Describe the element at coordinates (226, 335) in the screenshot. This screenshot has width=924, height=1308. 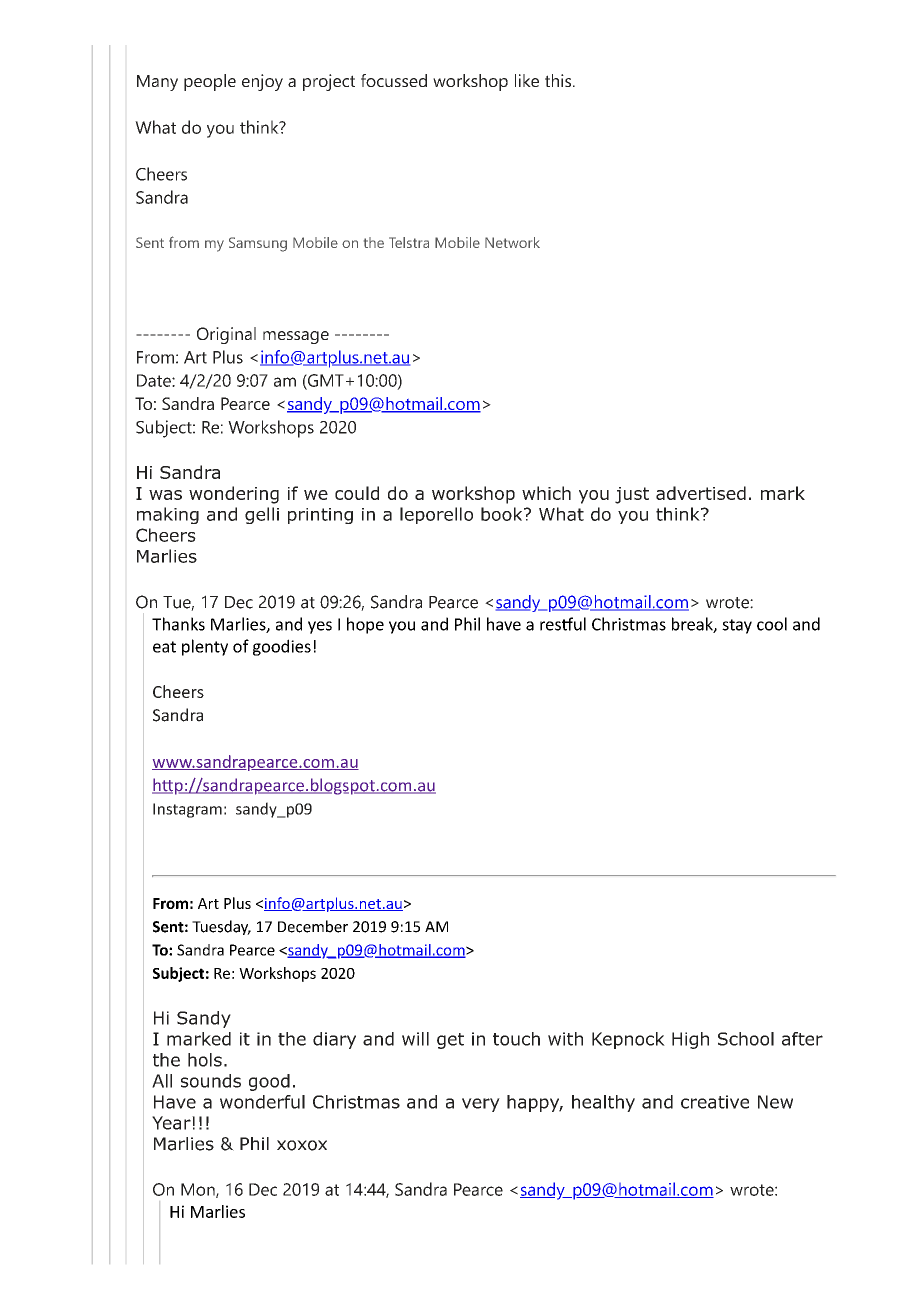
I see `Original` at that location.
